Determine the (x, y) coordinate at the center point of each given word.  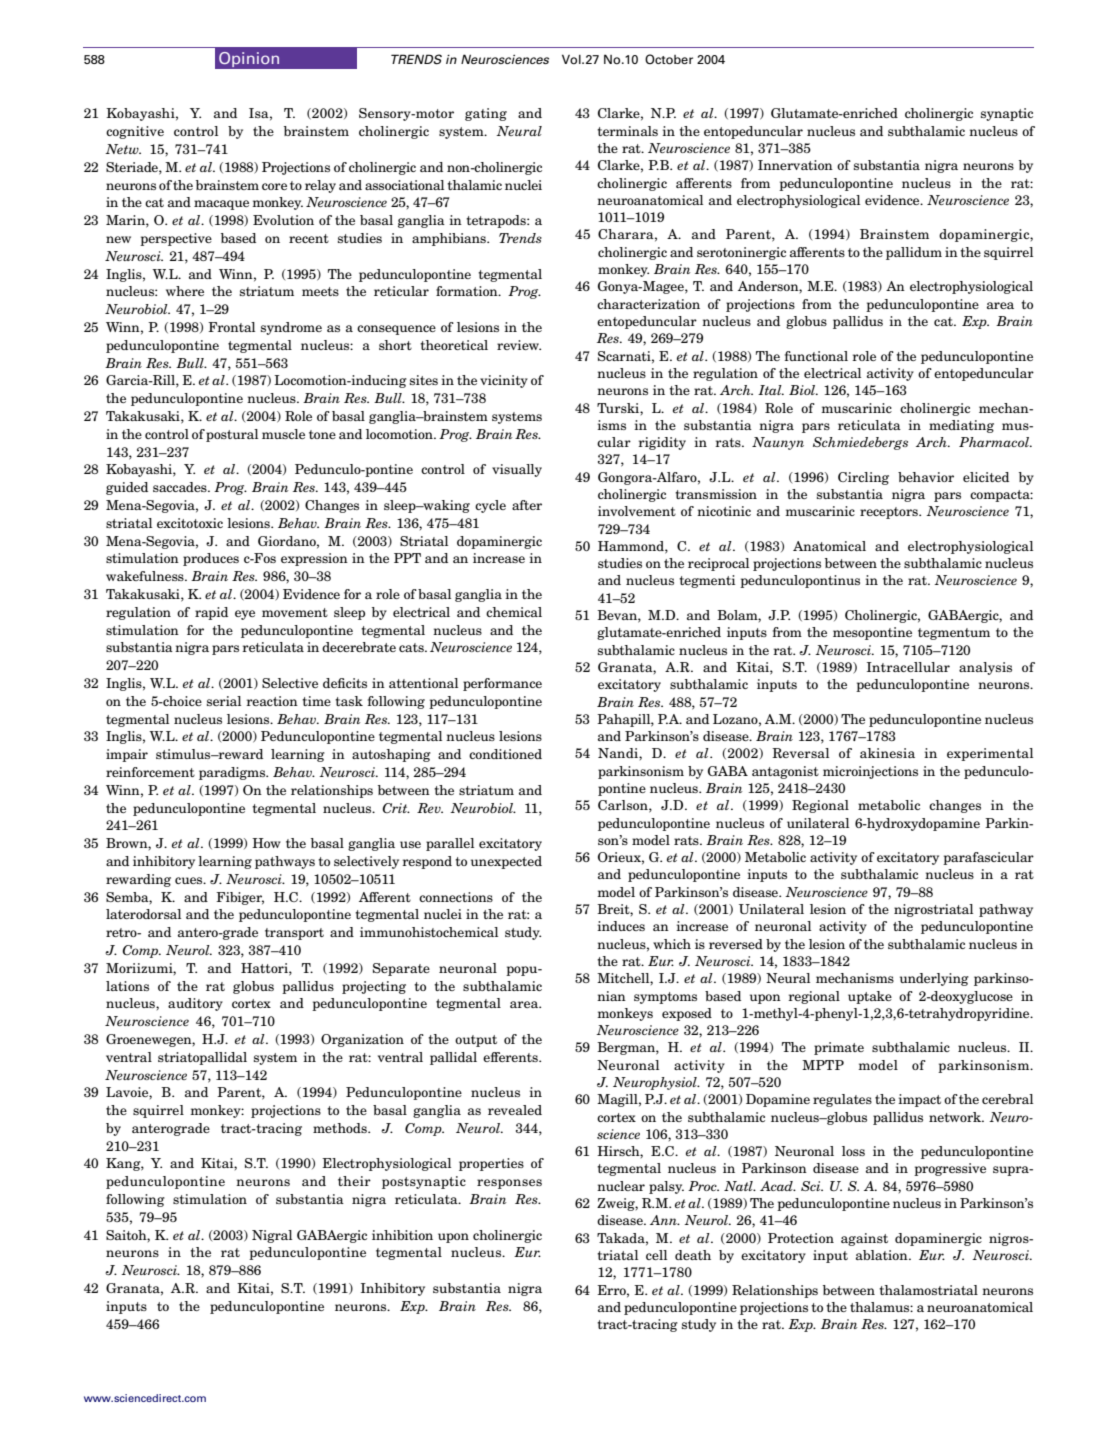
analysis (985, 668)
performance (502, 684)
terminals (627, 131)
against (864, 1239)
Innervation (795, 165)
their (354, 1181)
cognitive (135, 132)
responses (509, 1184)
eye (245, 615)
